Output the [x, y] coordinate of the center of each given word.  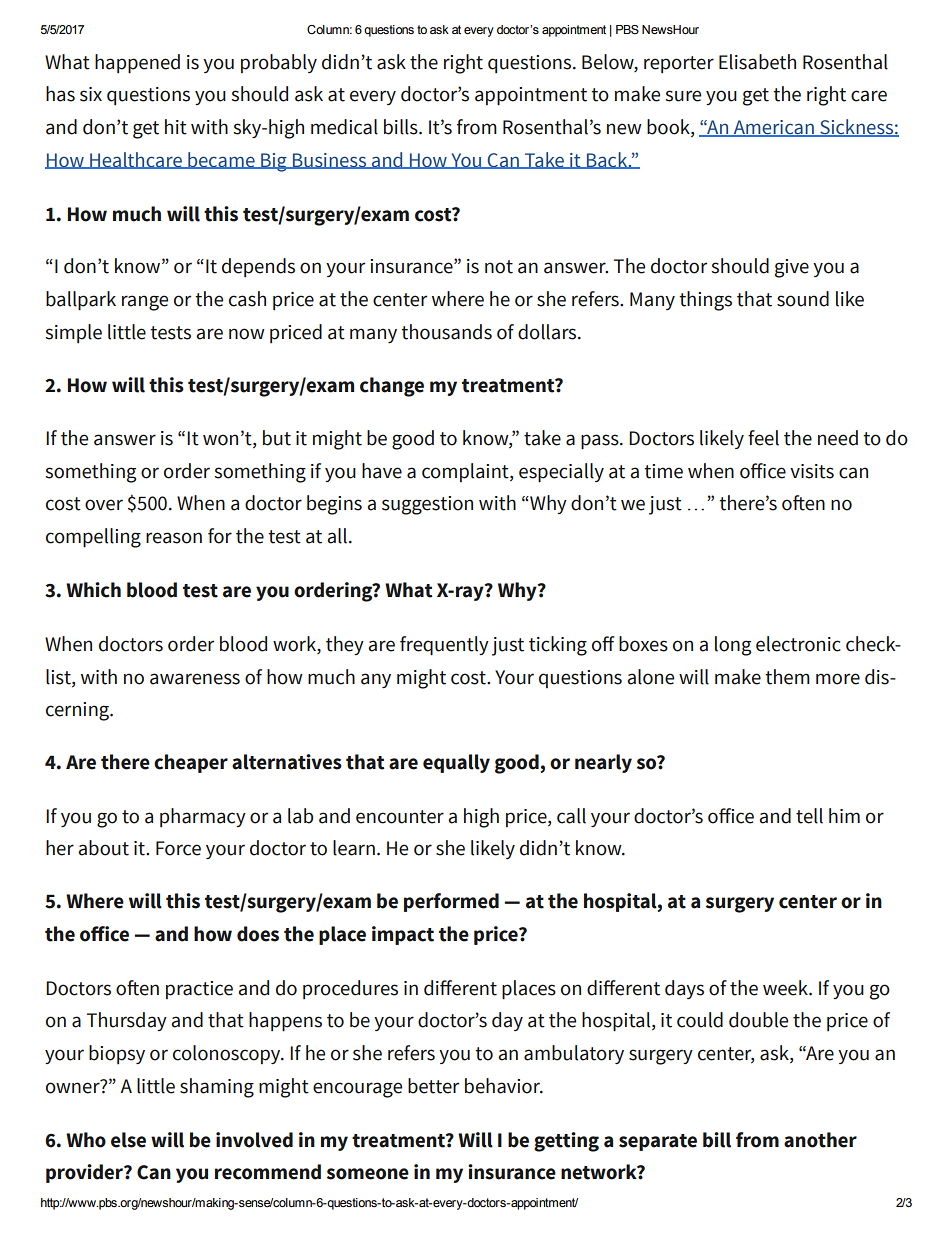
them [787, 677]
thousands [446, 332]
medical [344, 127]
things [705, 301]
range [145, 303]
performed [451, 902]
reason [174, 538]
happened [137, 64]
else [128, 1140]
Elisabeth [757, 62]
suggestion [427, 505]
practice [199, 990]
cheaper [191, 763]
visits [812, 471]
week [786, 988]
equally [456, 763]
